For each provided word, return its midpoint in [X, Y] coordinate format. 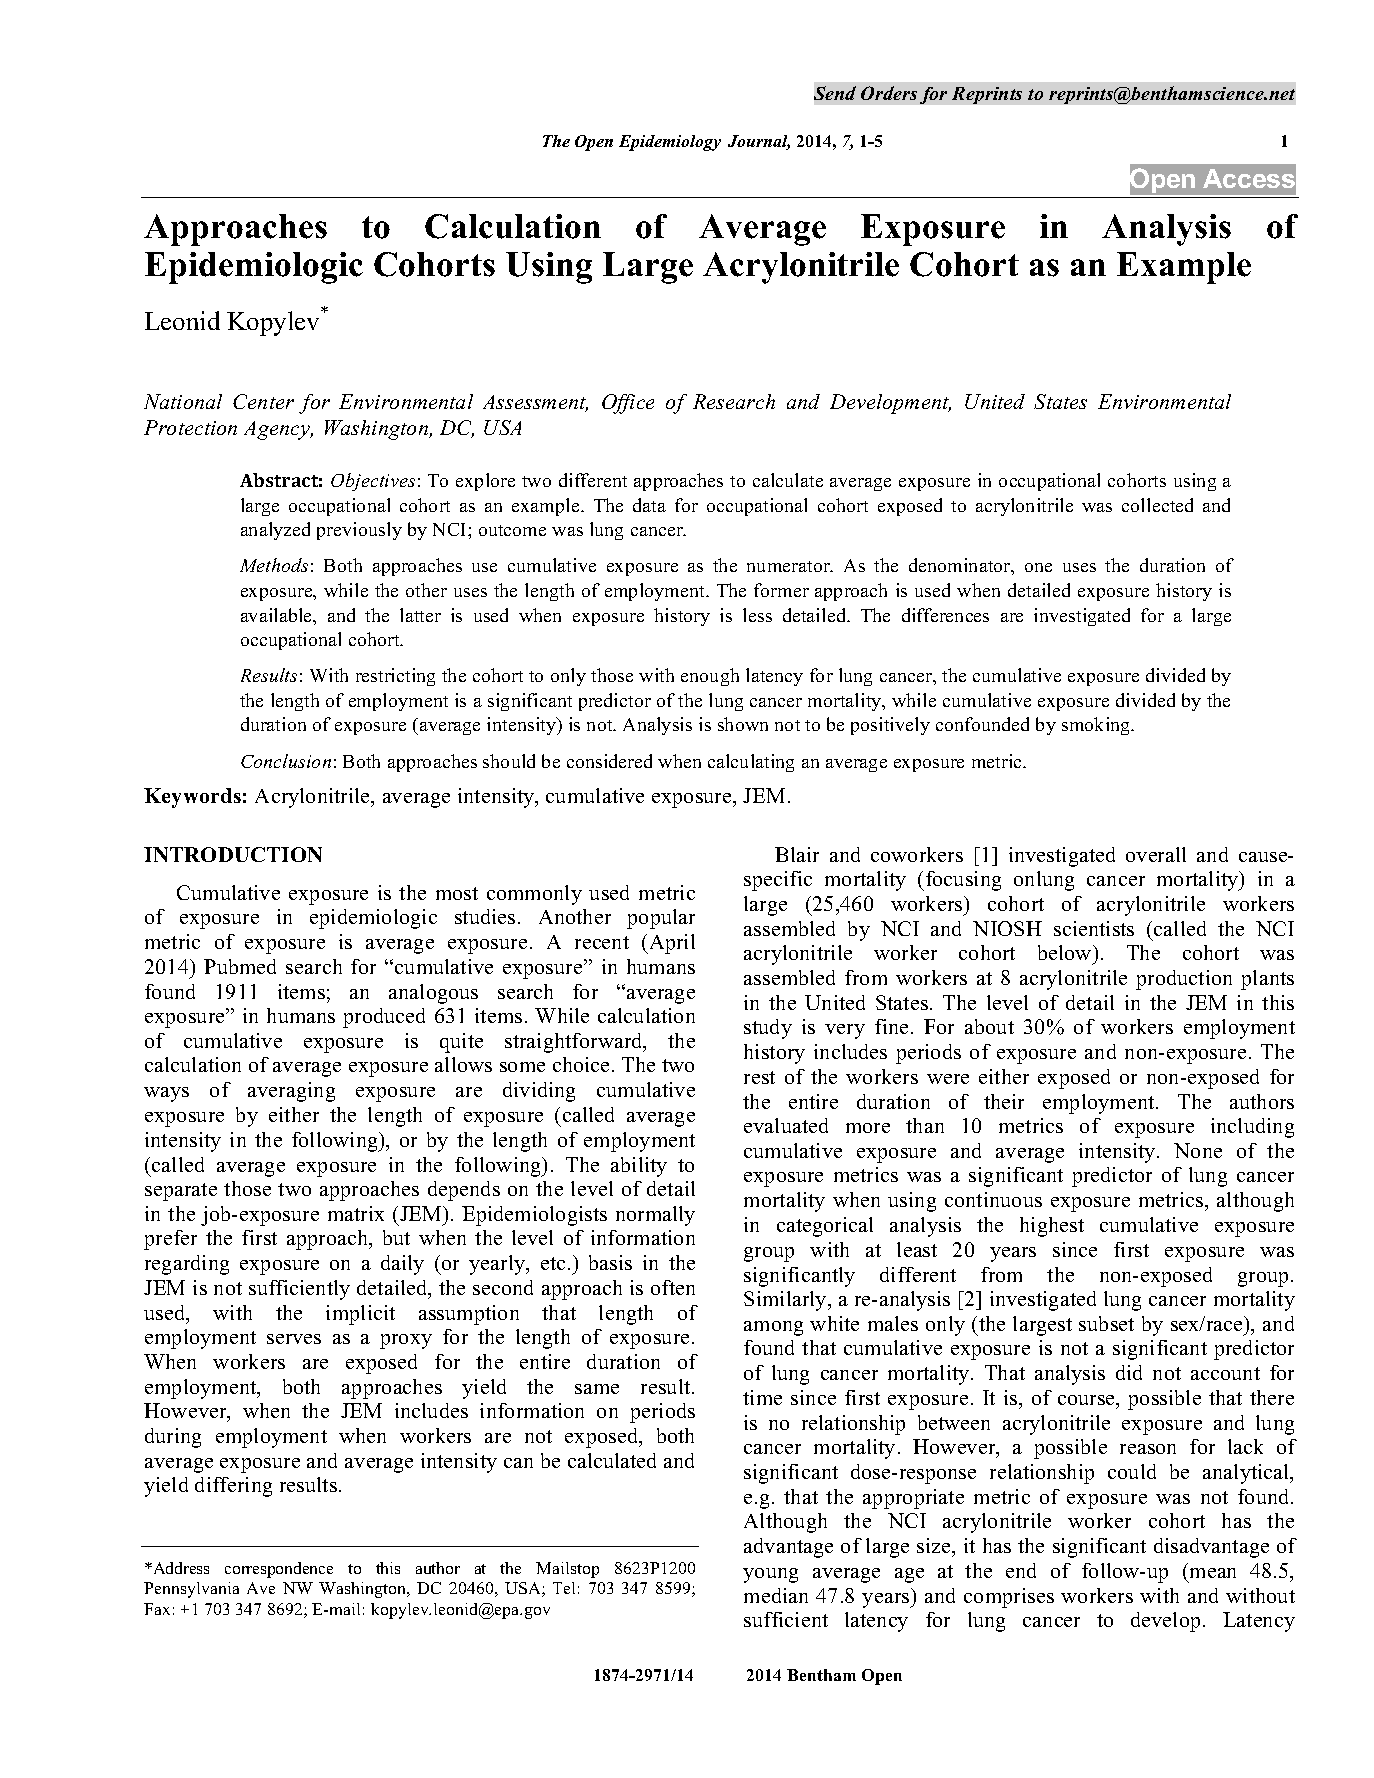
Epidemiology [670, 143]
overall [1156, 854]
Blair [797, 854]
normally [655, 1216]
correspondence [279, 1570]
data [649, 505]
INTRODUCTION [233, 854]
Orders [889, 93]
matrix [356, 1213]
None [1198, 1150]
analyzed [275, 531]
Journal [759, 142]
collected [1157, 505]
